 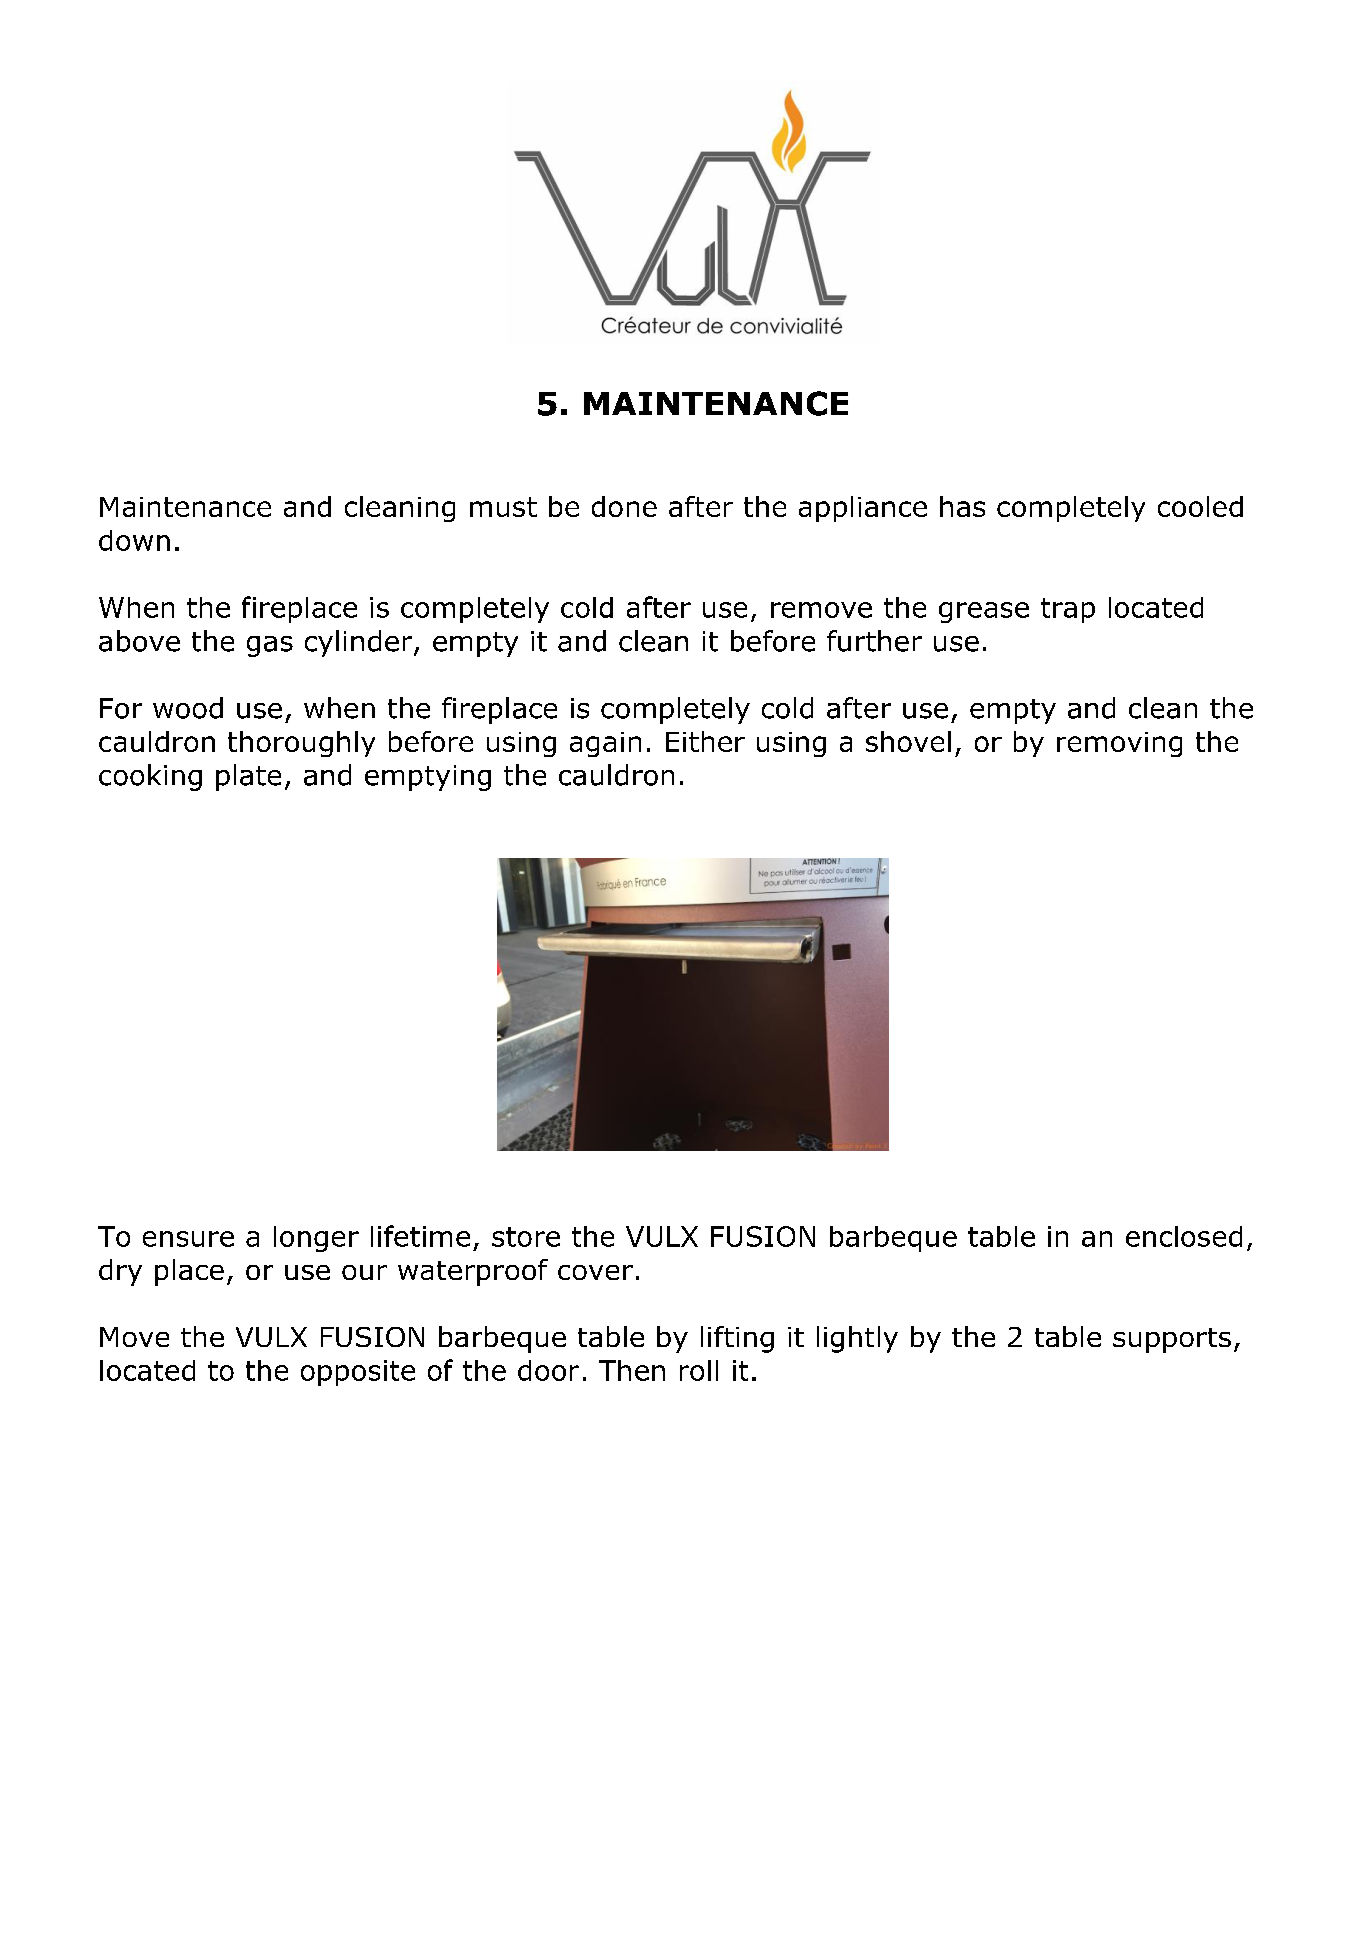 What do you see at coordinates (595, 1272) in the document?
I see `cover` at bounding box center [595, 1272].
